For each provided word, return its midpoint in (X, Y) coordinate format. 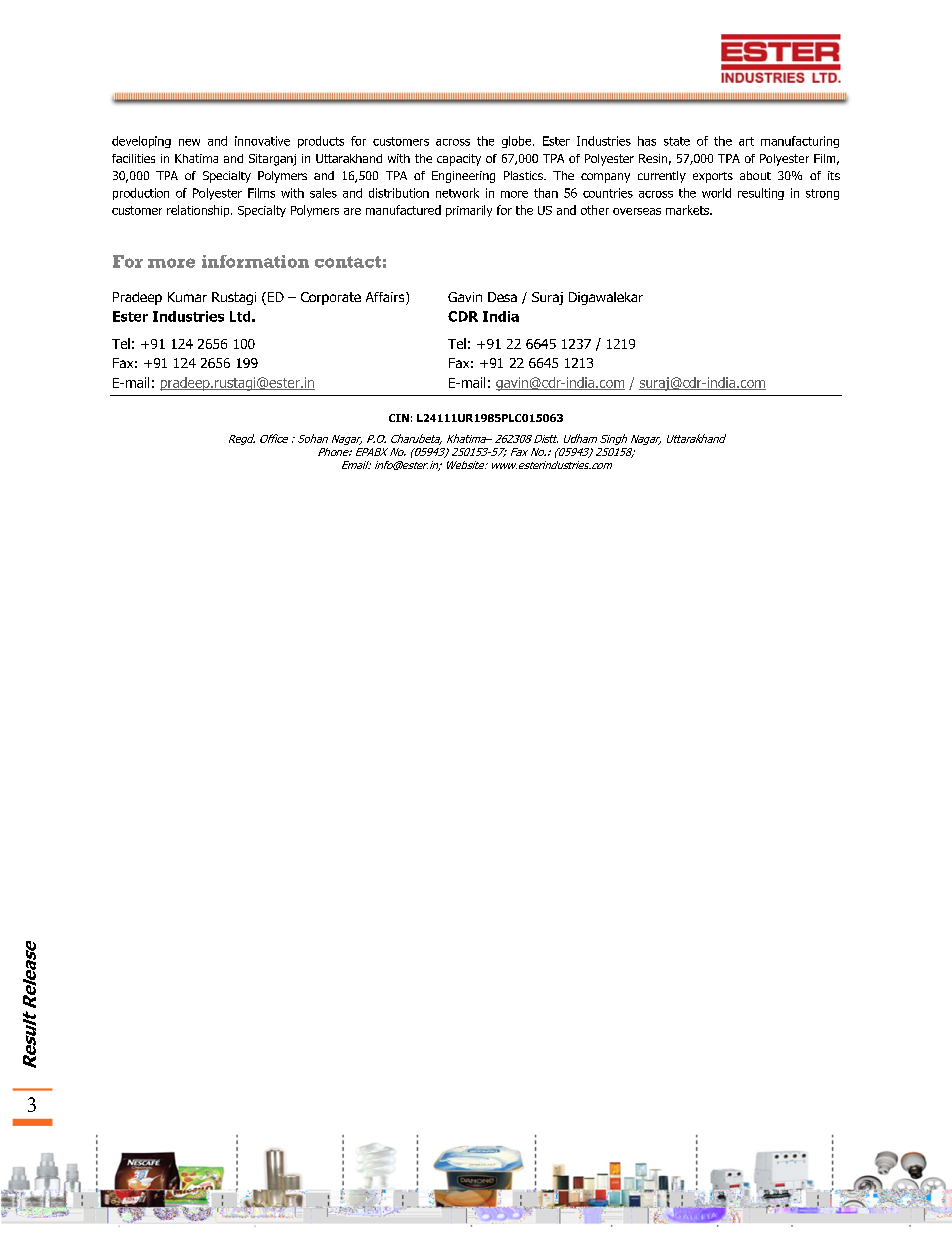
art (746, 141)
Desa (502, 297)
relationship (199, 211)
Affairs (386, 298)
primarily (469, 211)
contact (348, 262)
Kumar (187, 297)
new (189, 142)
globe (518, 142)
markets (688, 210)
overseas (637, 211)
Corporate (331, 298)
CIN (399, 418)
